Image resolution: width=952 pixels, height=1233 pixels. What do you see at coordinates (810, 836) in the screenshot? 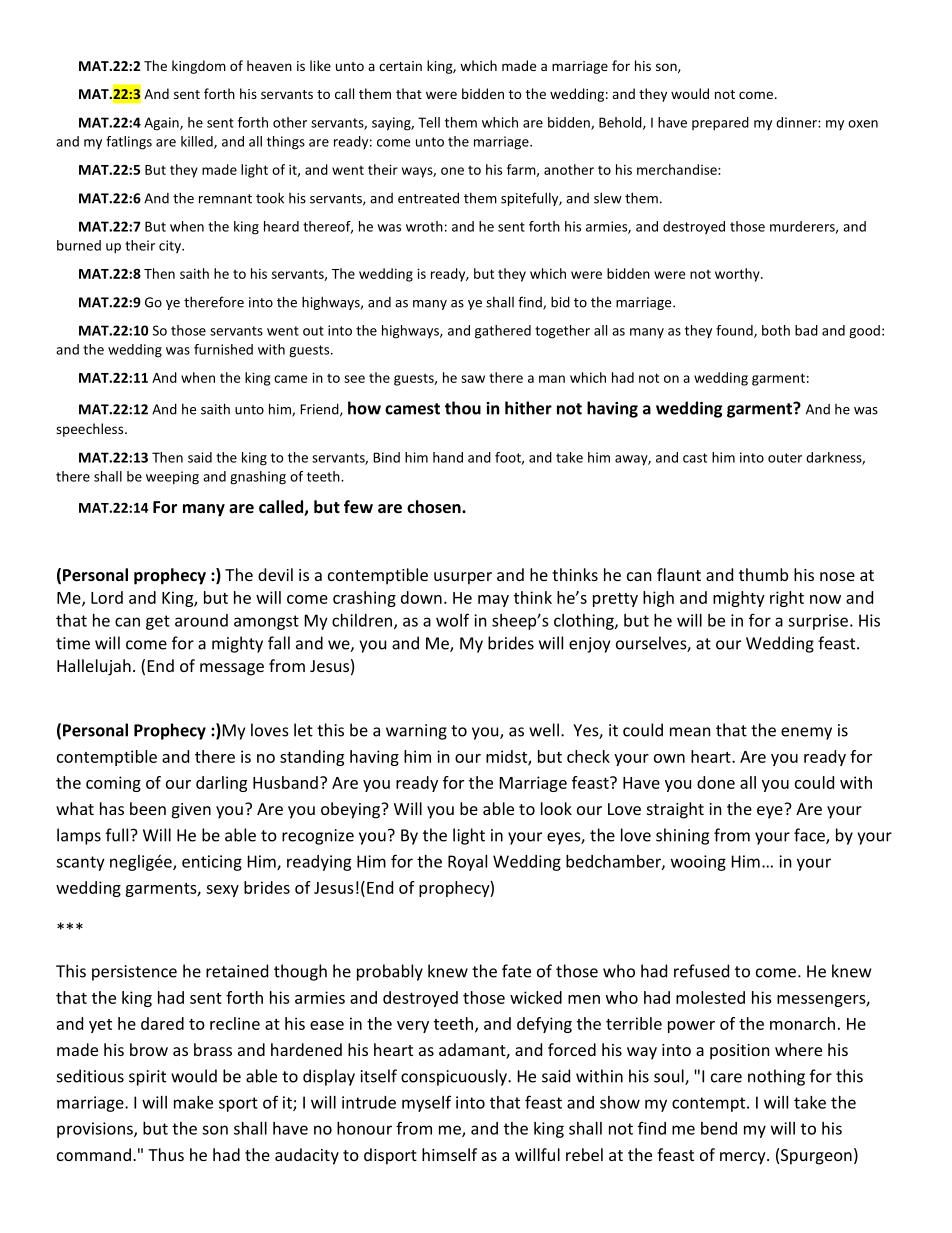
I see `face` at bounding box center [810, 836].
